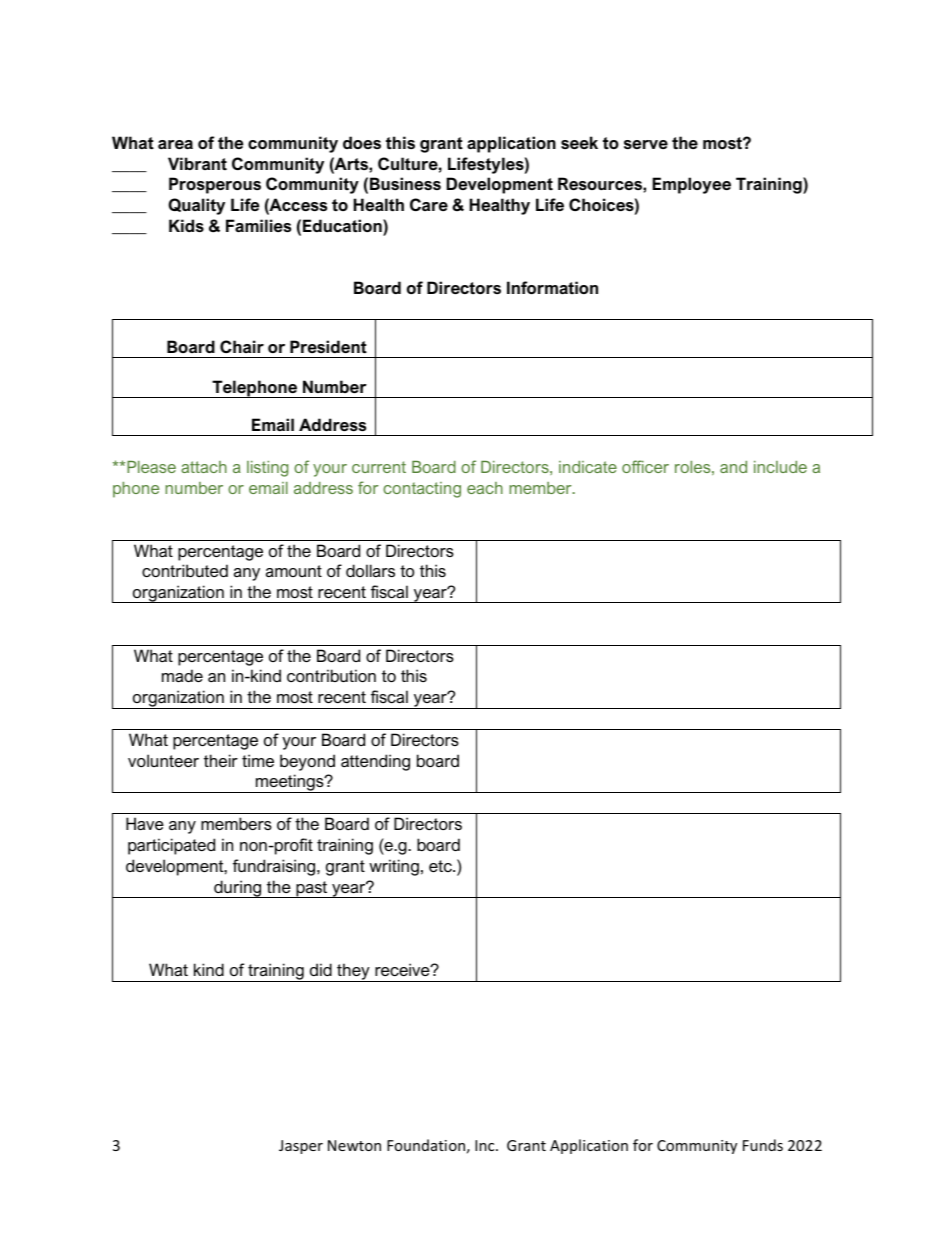  What do you see at coordinates (221, 760) in the screenshot?
I see `their` at bounding box center [221, 760].
